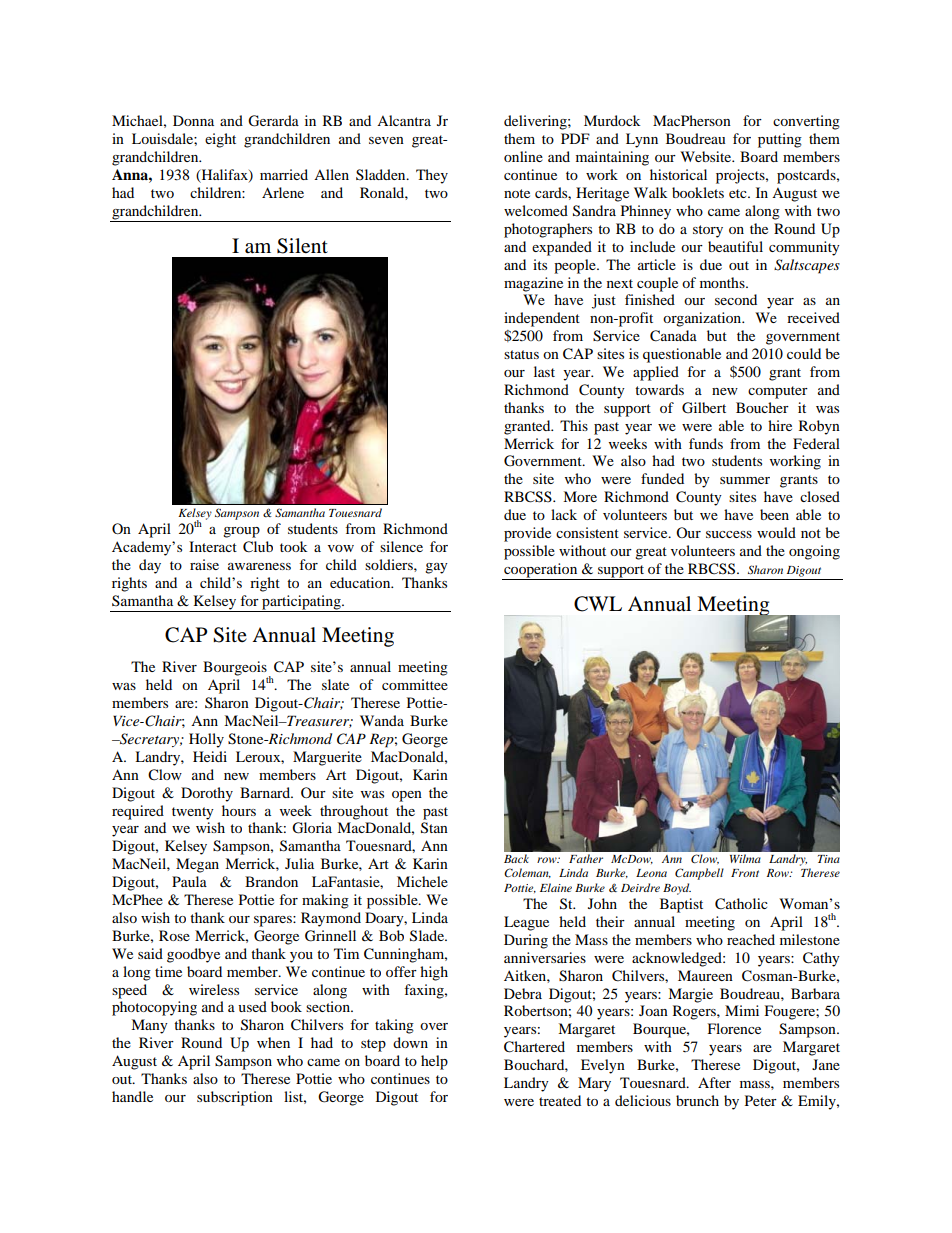 The image size is (952, 1233). I want to click on success, so click(729, 534).
